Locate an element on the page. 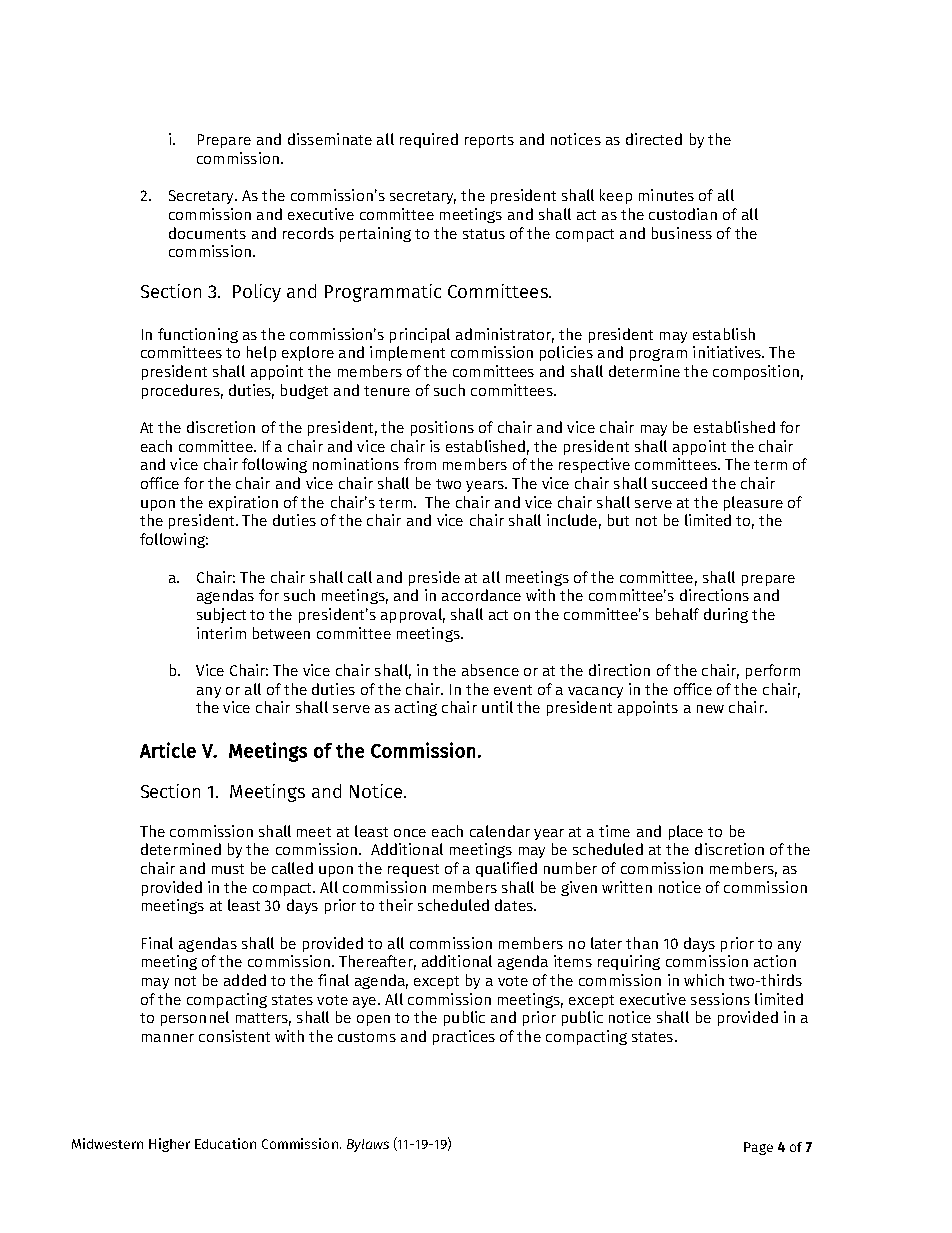  expiration is located at coordinates (243, 503).
